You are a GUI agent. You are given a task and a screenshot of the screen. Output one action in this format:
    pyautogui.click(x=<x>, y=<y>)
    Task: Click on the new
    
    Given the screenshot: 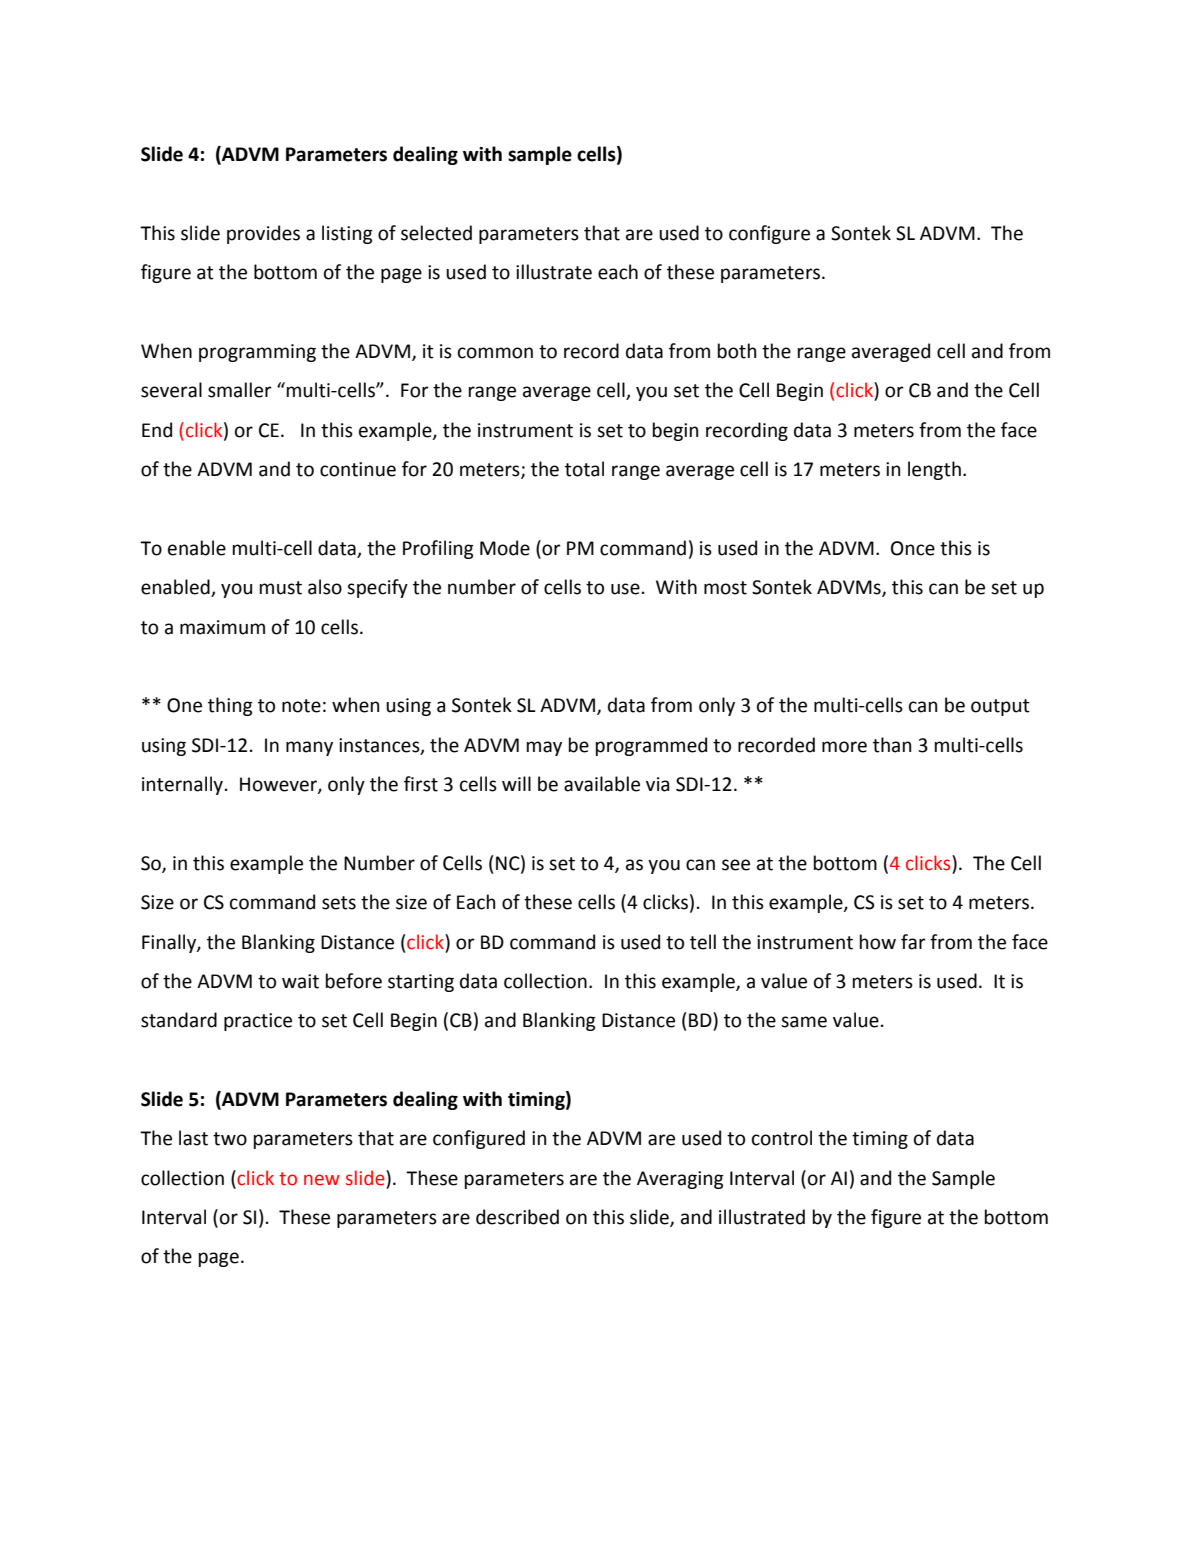 What is the action you would take?
    pyautogui.click(x=322, y=1180)
